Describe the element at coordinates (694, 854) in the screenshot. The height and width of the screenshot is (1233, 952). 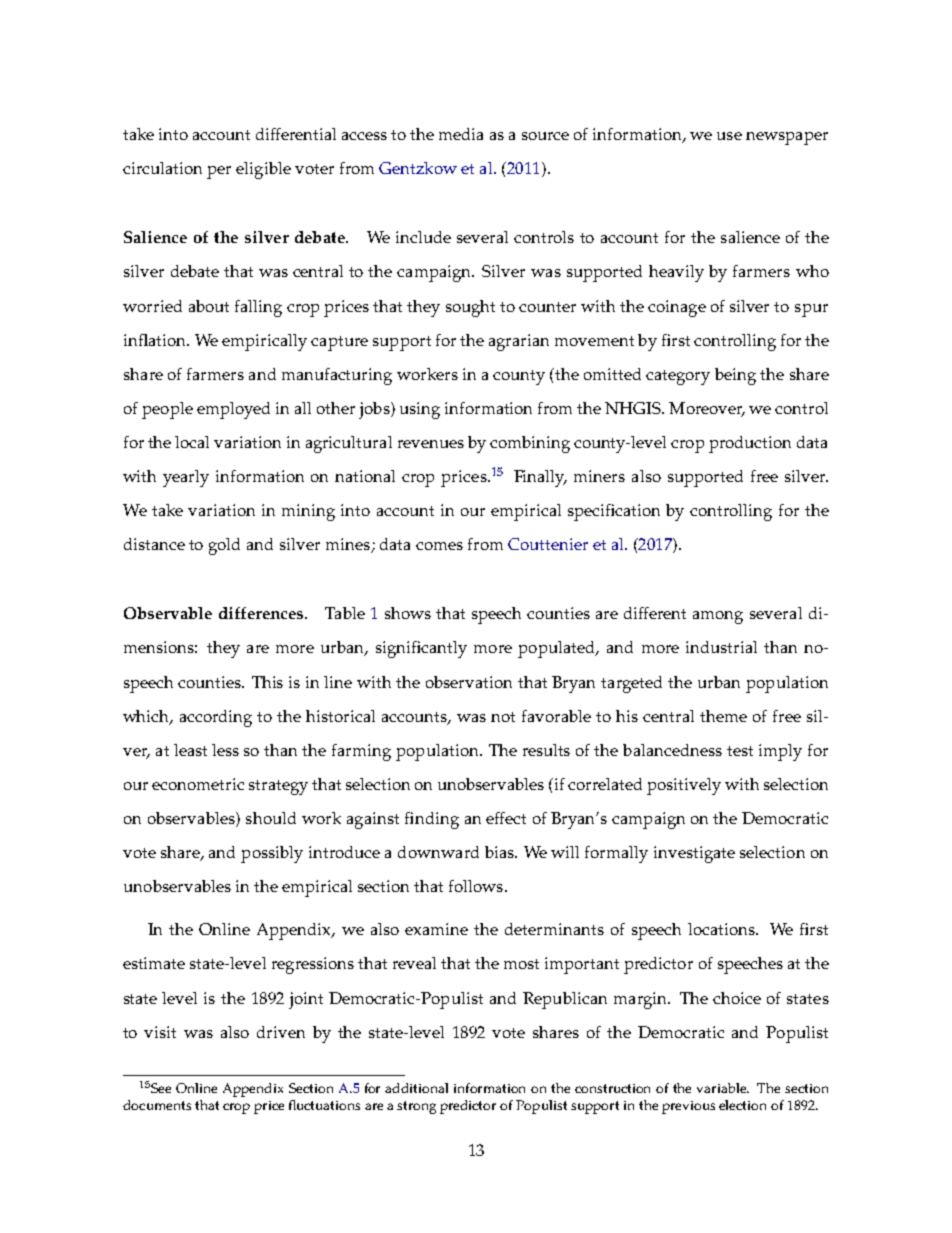
I see `investigate` at that location.
